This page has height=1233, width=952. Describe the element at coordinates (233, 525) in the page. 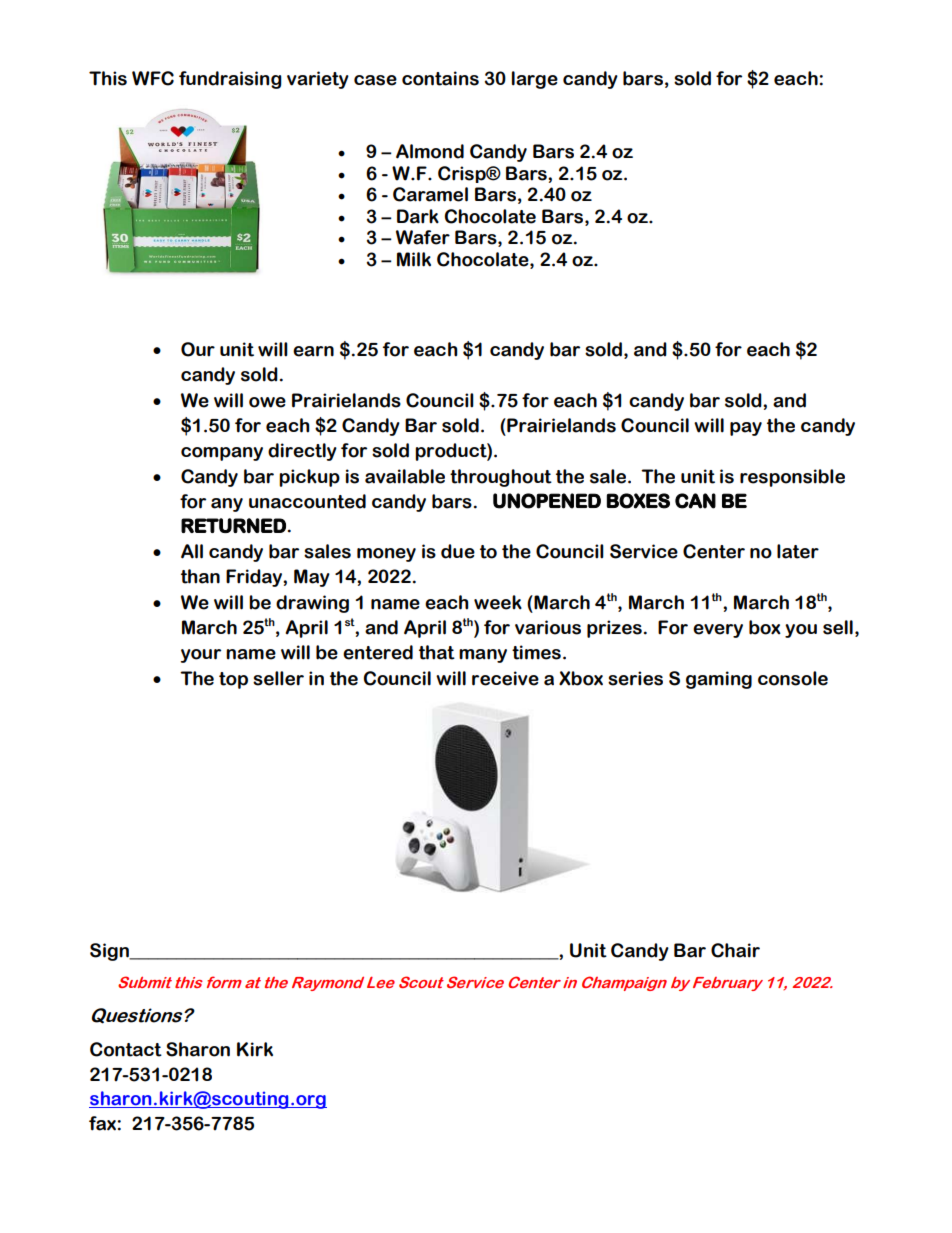

I see `RETURNED` at that location.
